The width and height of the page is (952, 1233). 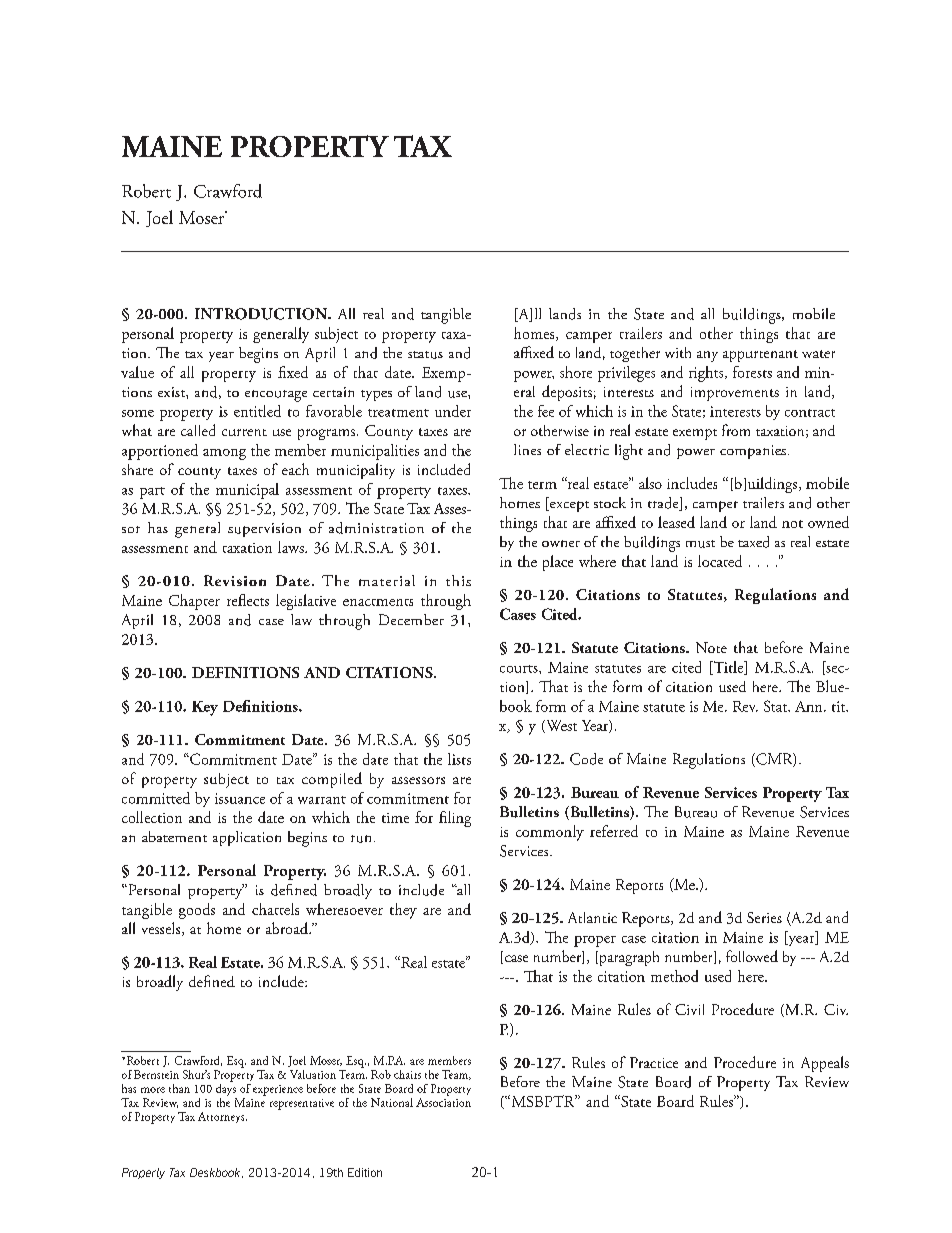 I want to click on under, so click(x=453, y=411).
